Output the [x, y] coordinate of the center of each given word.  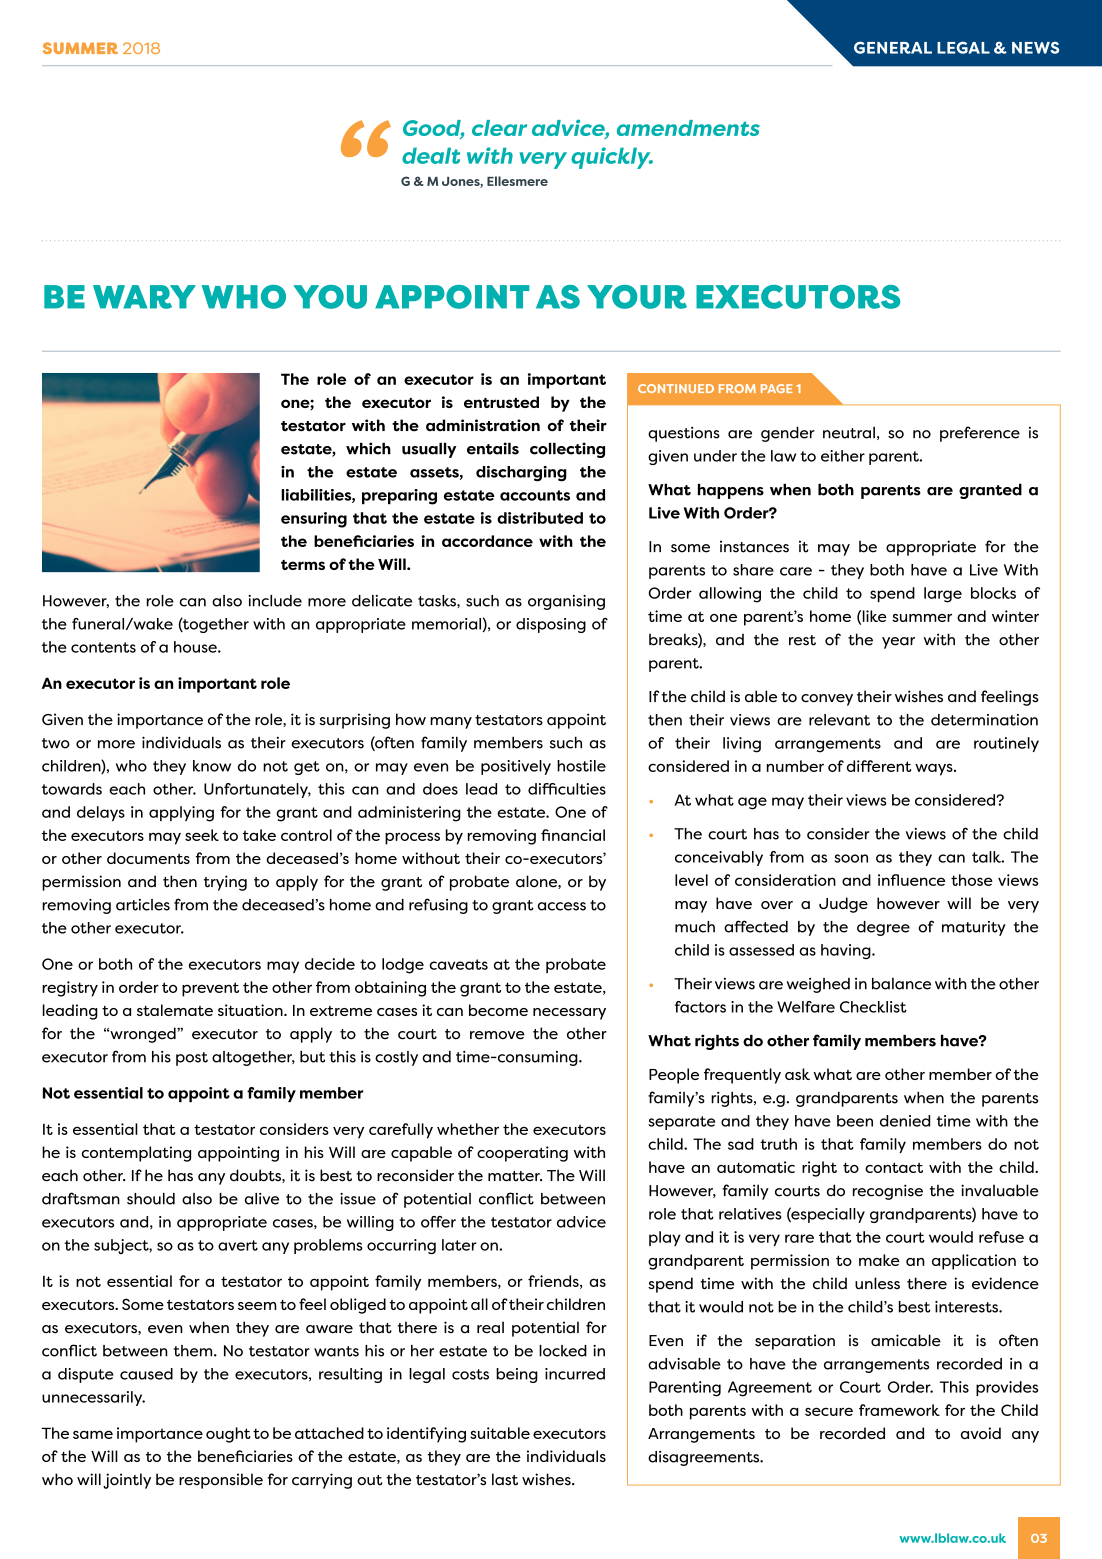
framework [899, 1410]
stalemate [175, 1010]
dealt [431, 155]
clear [499, 128]
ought [228, 1435]
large [943, 595]
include [275, 601]
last [505, 1479]
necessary [569, 1014]
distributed [540, 518]
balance [901, 983]
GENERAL [893, 47]
